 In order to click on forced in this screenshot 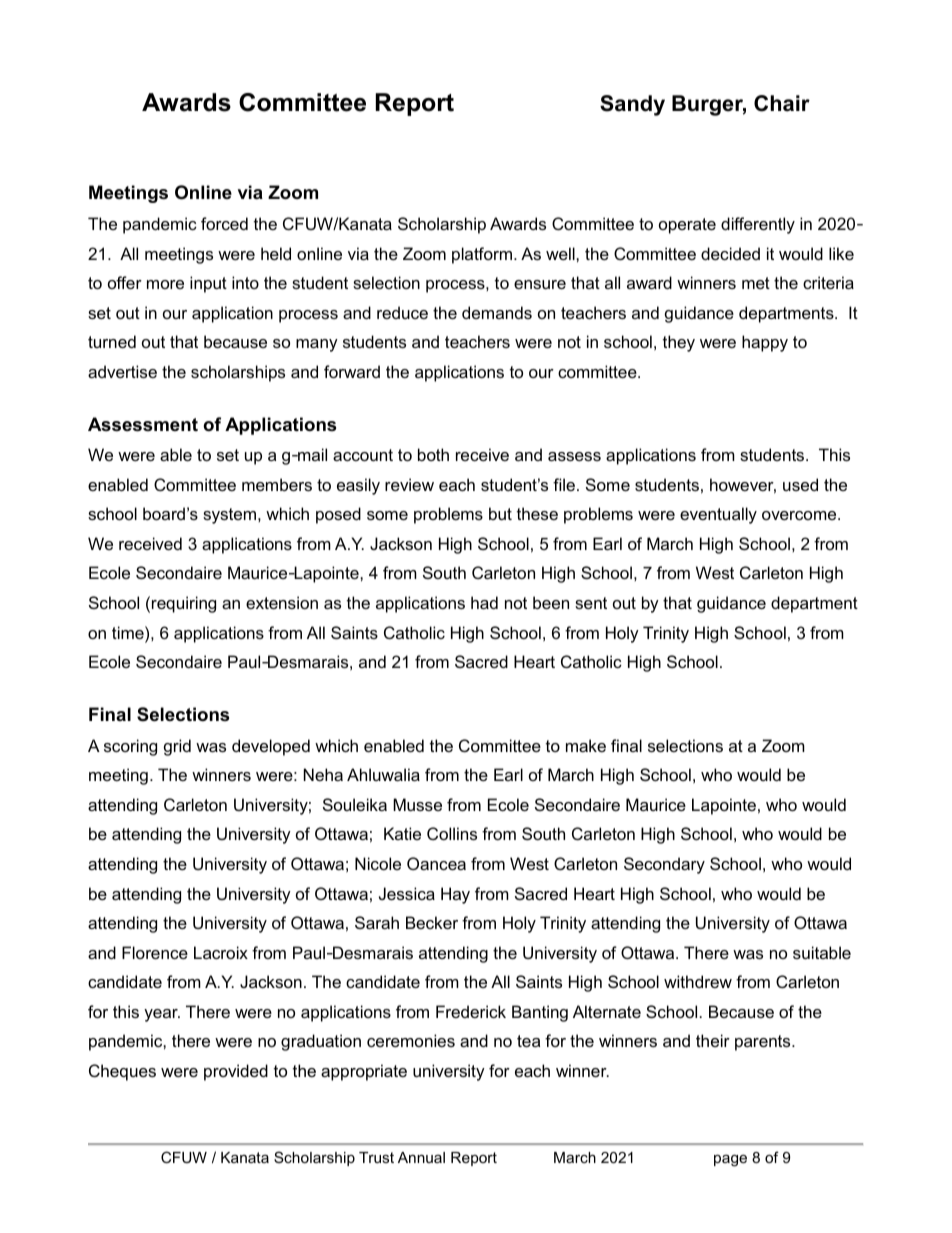, I will do `click(224, 223)`.
